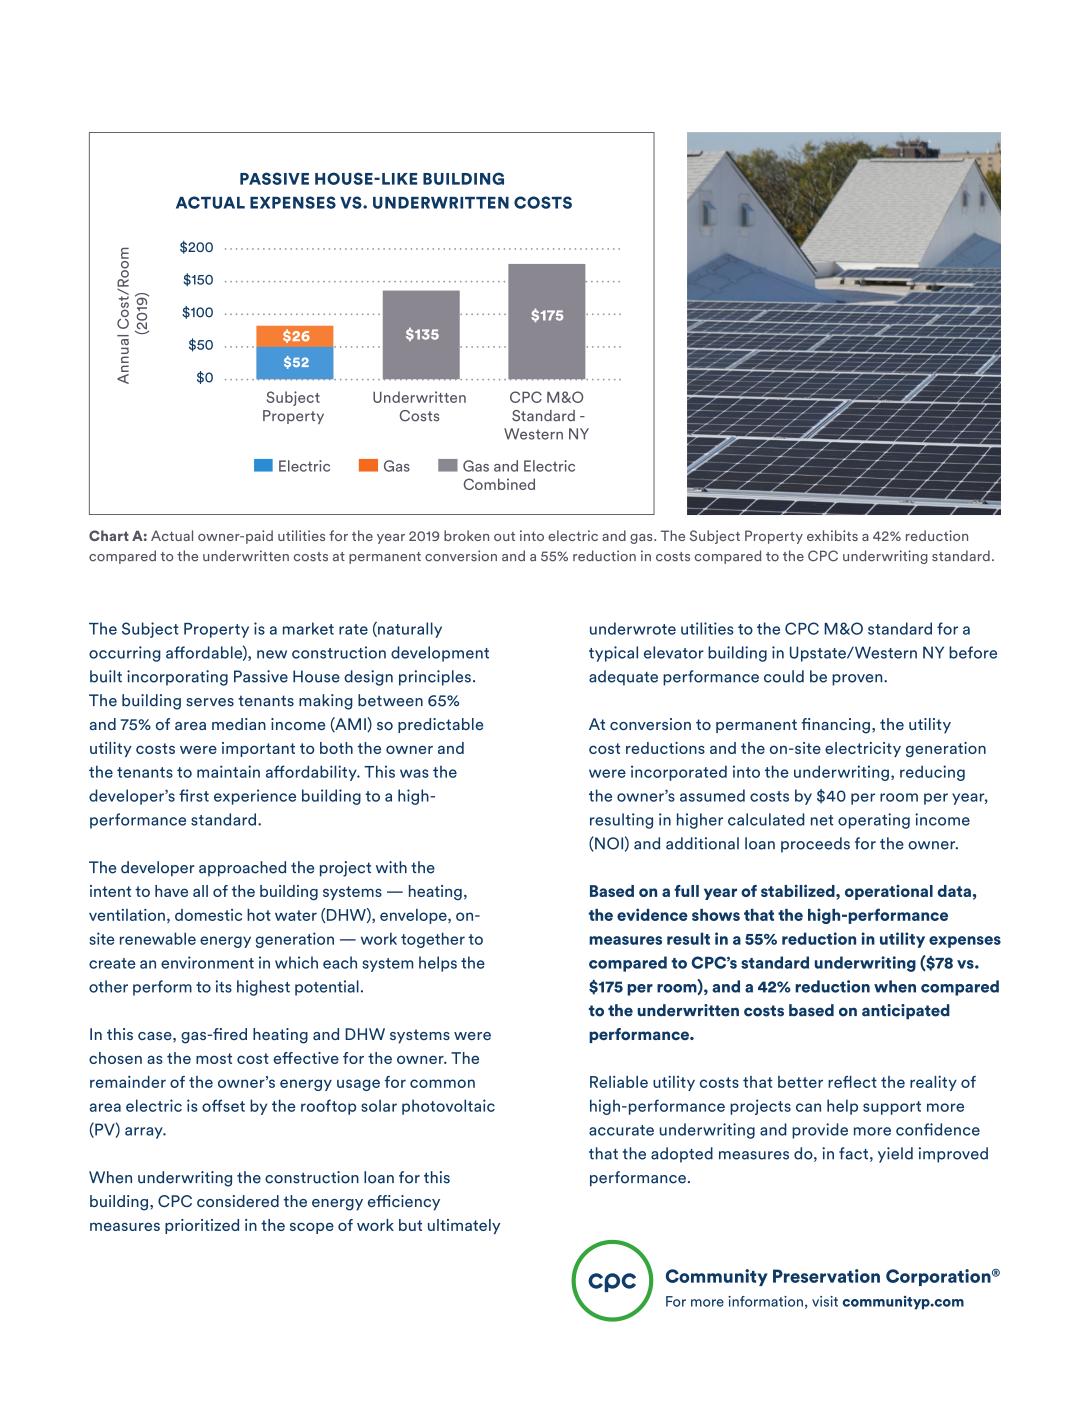  I want to click on Combined, so click(499, 484).
